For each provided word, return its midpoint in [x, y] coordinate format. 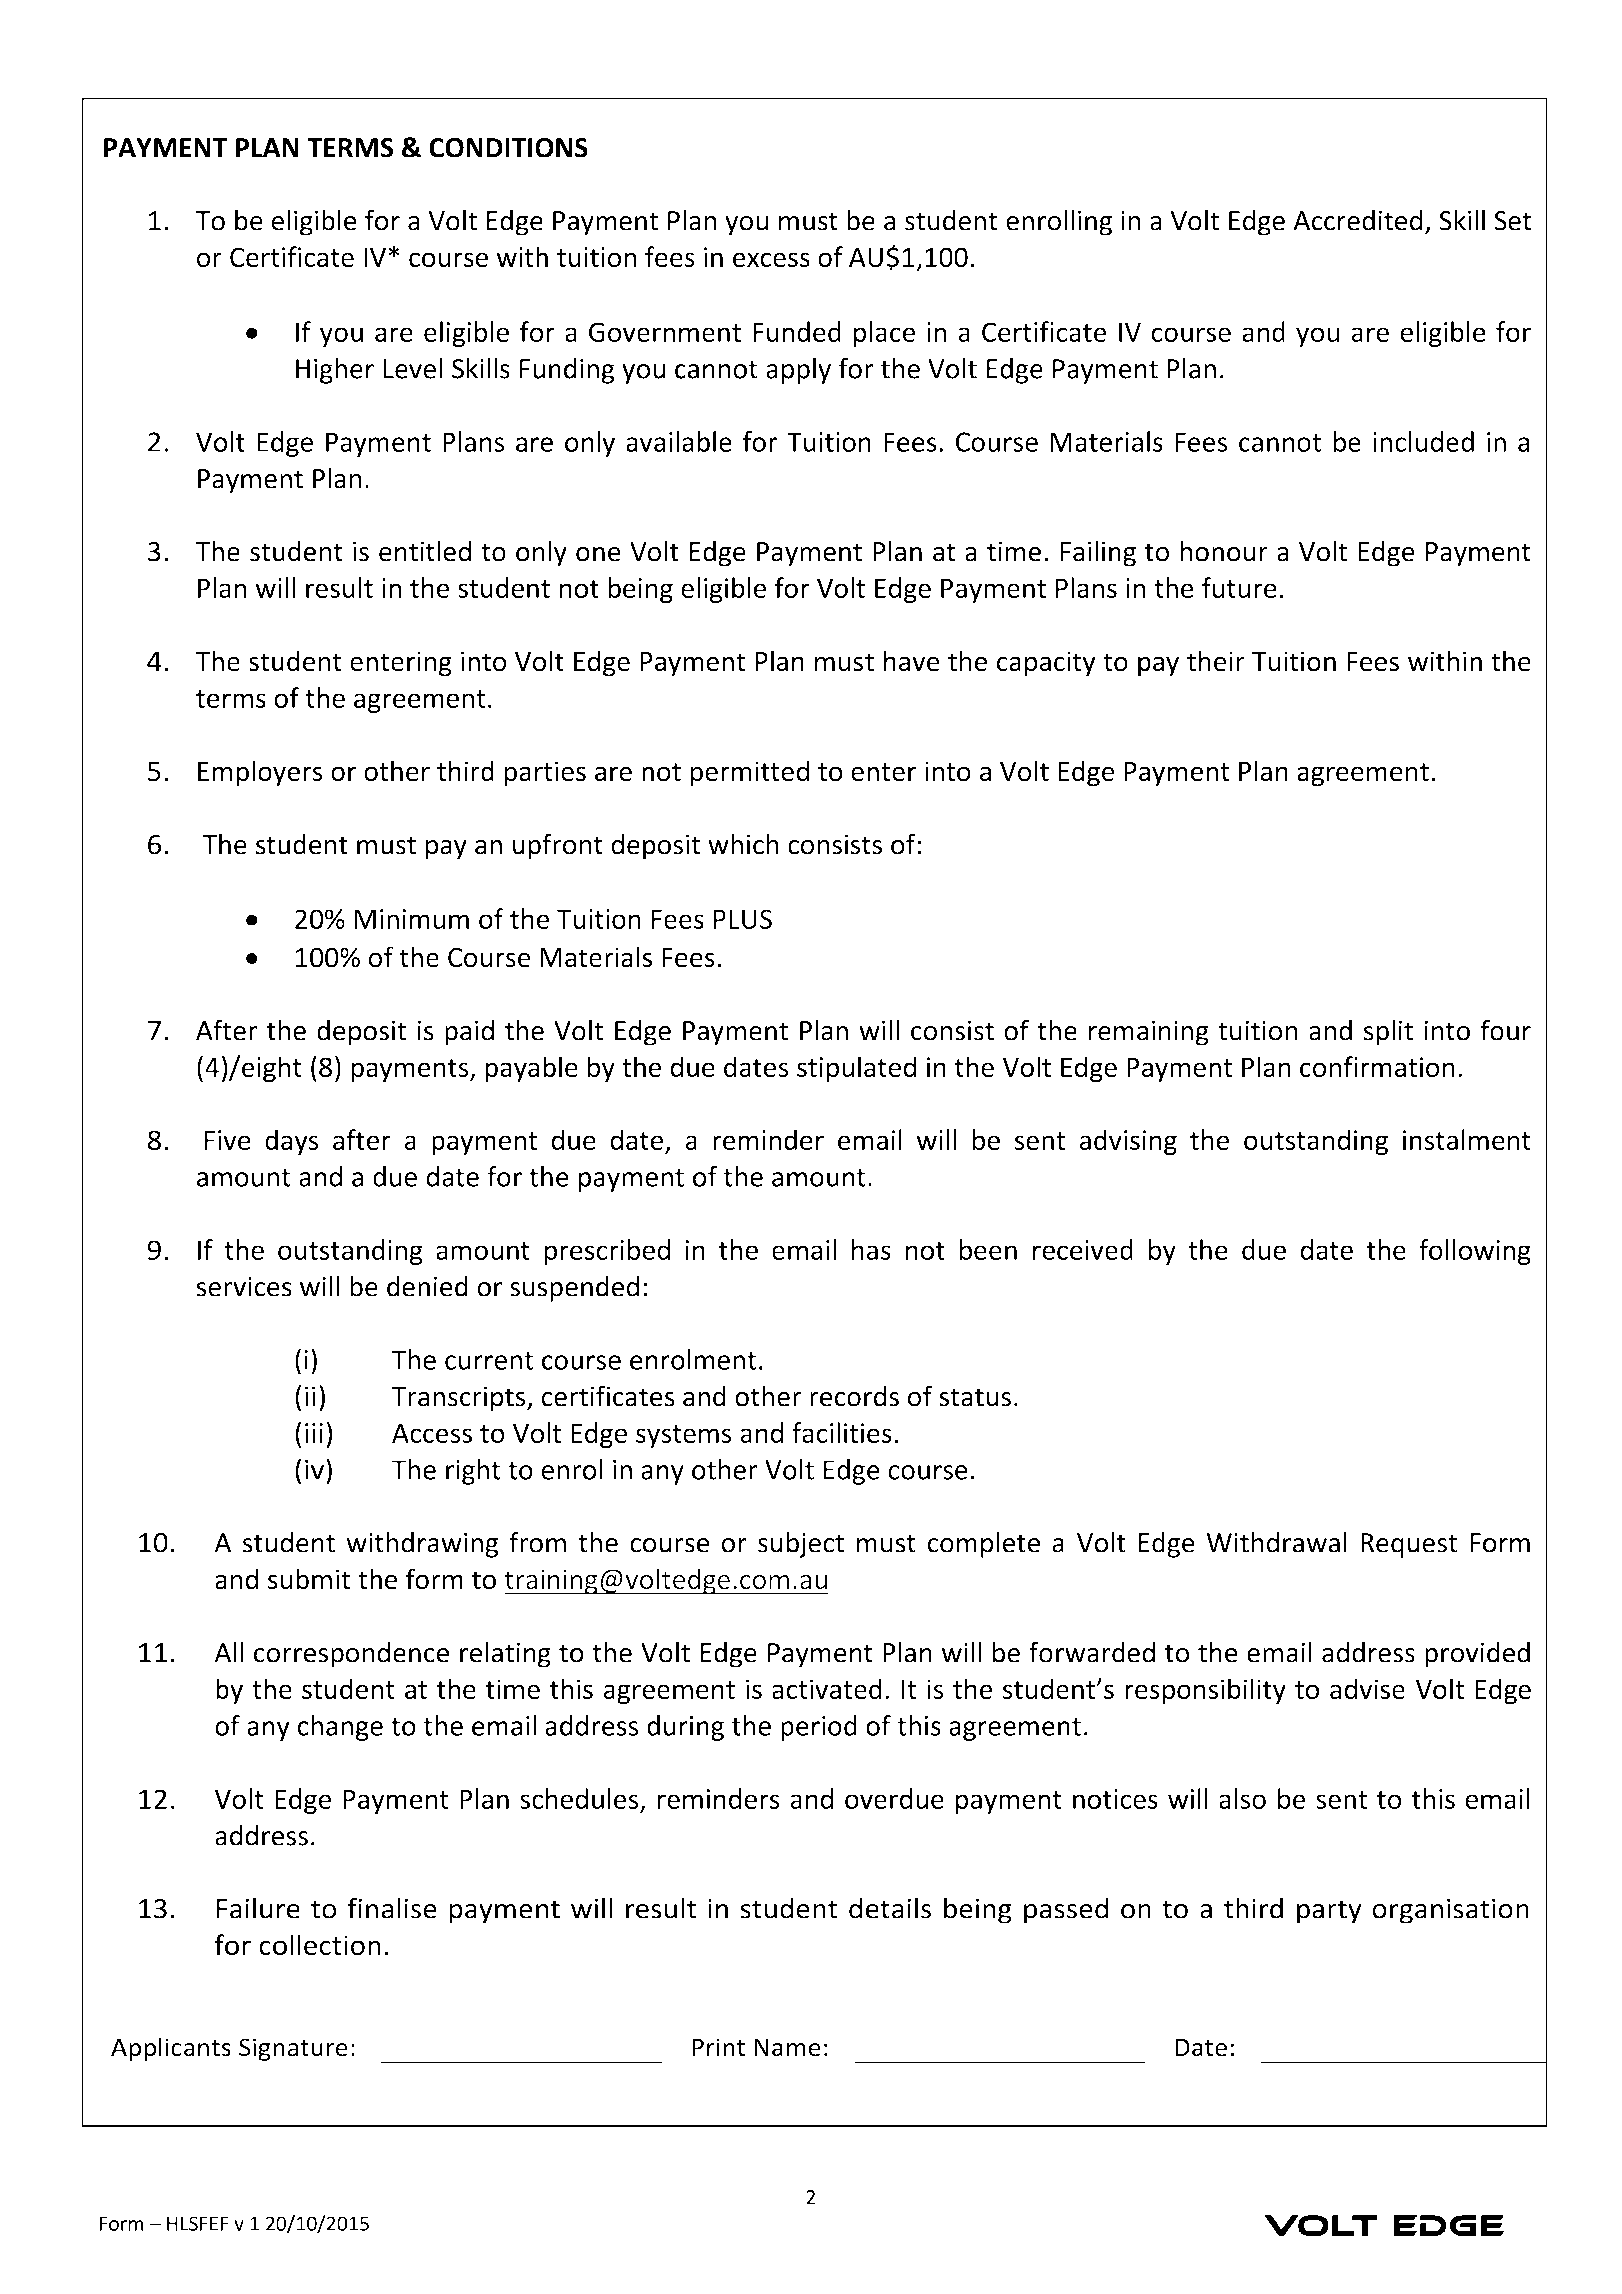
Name [787, 2047]
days [292, 1142]
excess [771, 260]
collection [320, 1945]
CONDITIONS [508, 148]
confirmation [1377, 1066]
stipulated [856, 1069]
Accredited [1357, 220]
